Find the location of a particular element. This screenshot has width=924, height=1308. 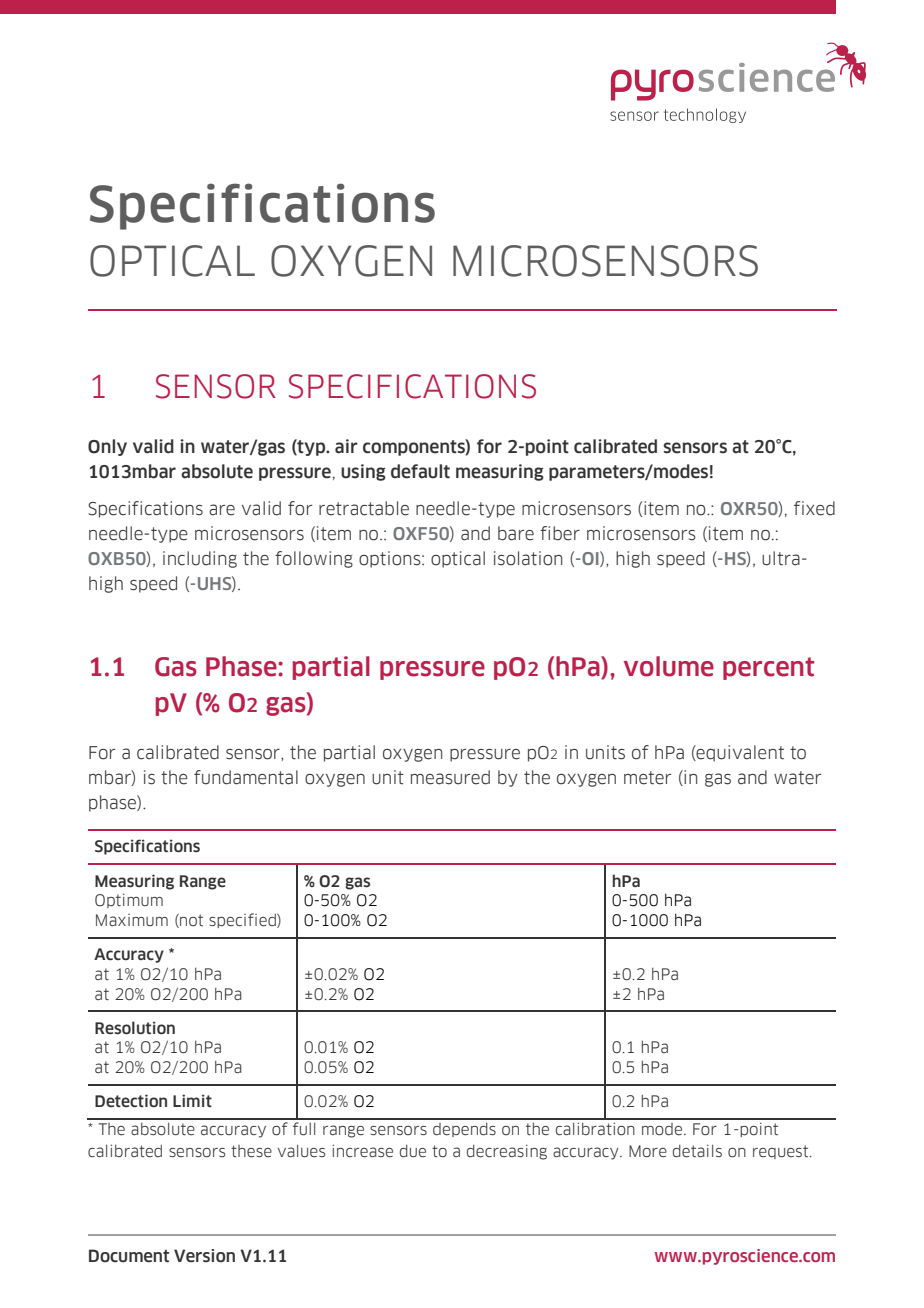

not is located at coordinates (190, 921).
